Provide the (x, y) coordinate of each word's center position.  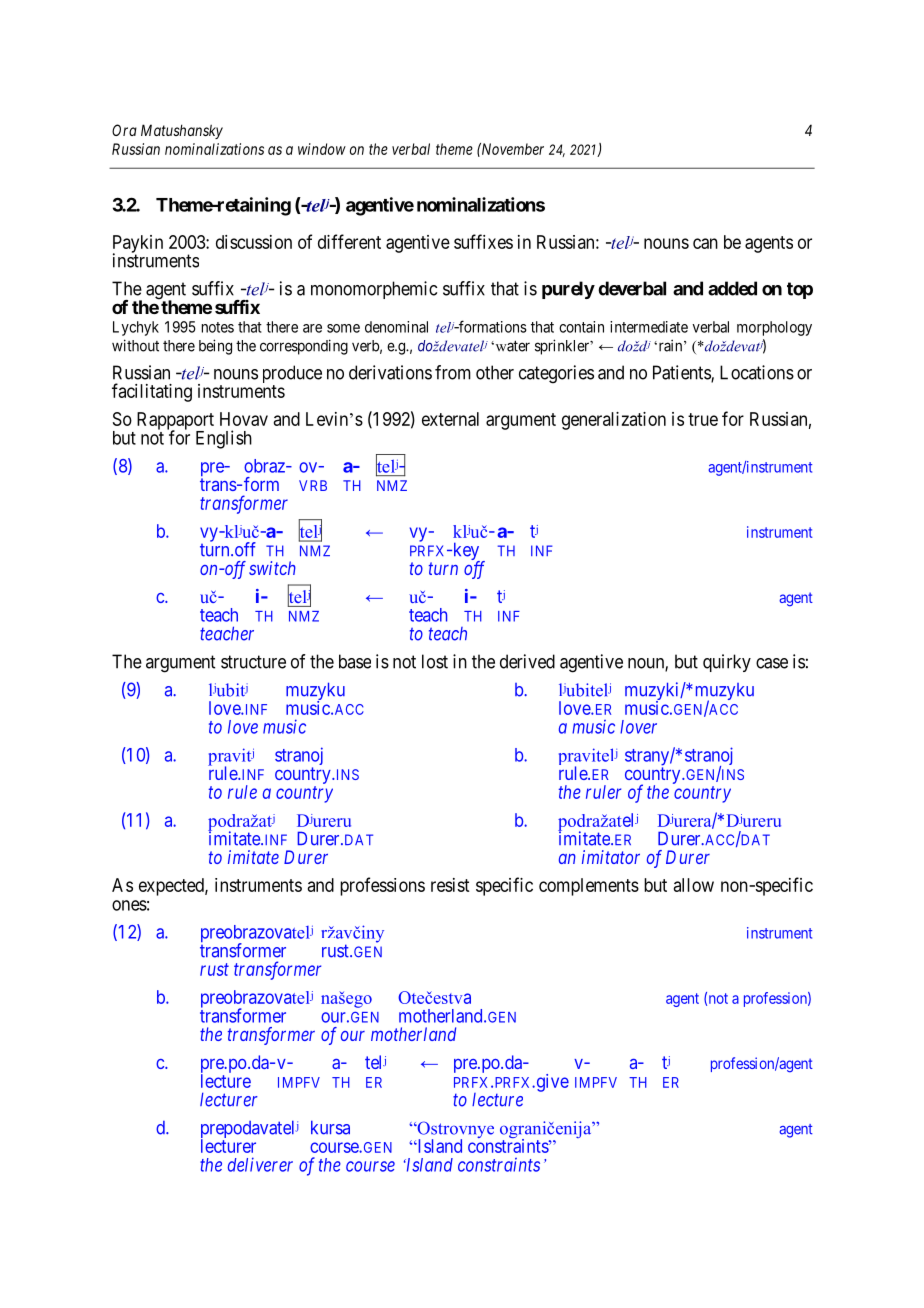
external (450, 419)
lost (435, 661)
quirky (727, 663)
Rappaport (175, 422)
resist (450, 885)
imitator (611, 857)
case (772, 663)
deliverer (260, 1164)
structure (253, 662)
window (322, 149)
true (703, 419)
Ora (124, 130)
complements (589, 887)
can (705, 243)
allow (694, 885)
